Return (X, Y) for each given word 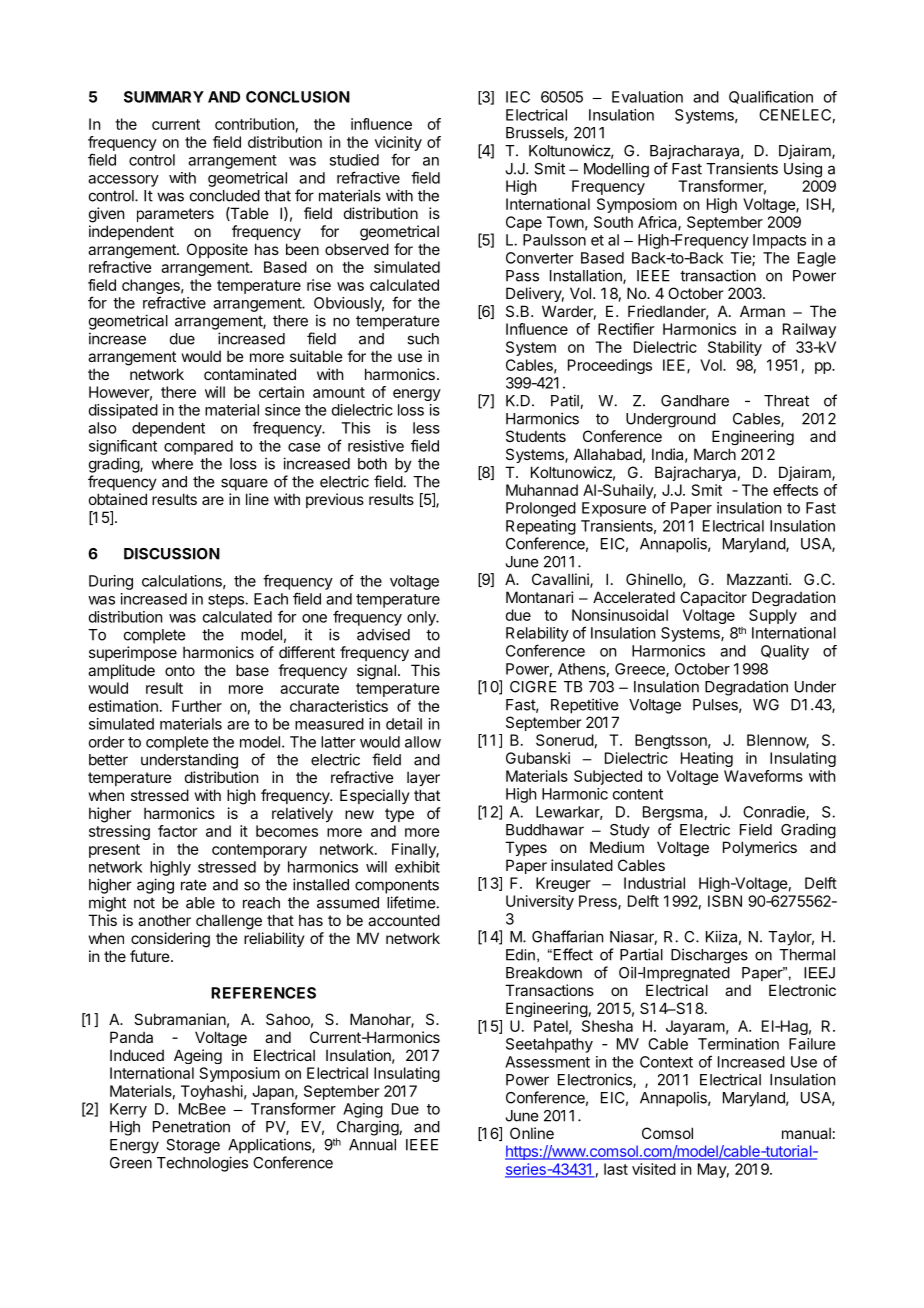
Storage (193, 1146)
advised (383, 634)
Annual (372, 1145)
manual (806, 1133)
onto (180, 670)
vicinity (398, 143)
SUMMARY (164, 97)
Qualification (771, 97)
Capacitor (713, 598)
